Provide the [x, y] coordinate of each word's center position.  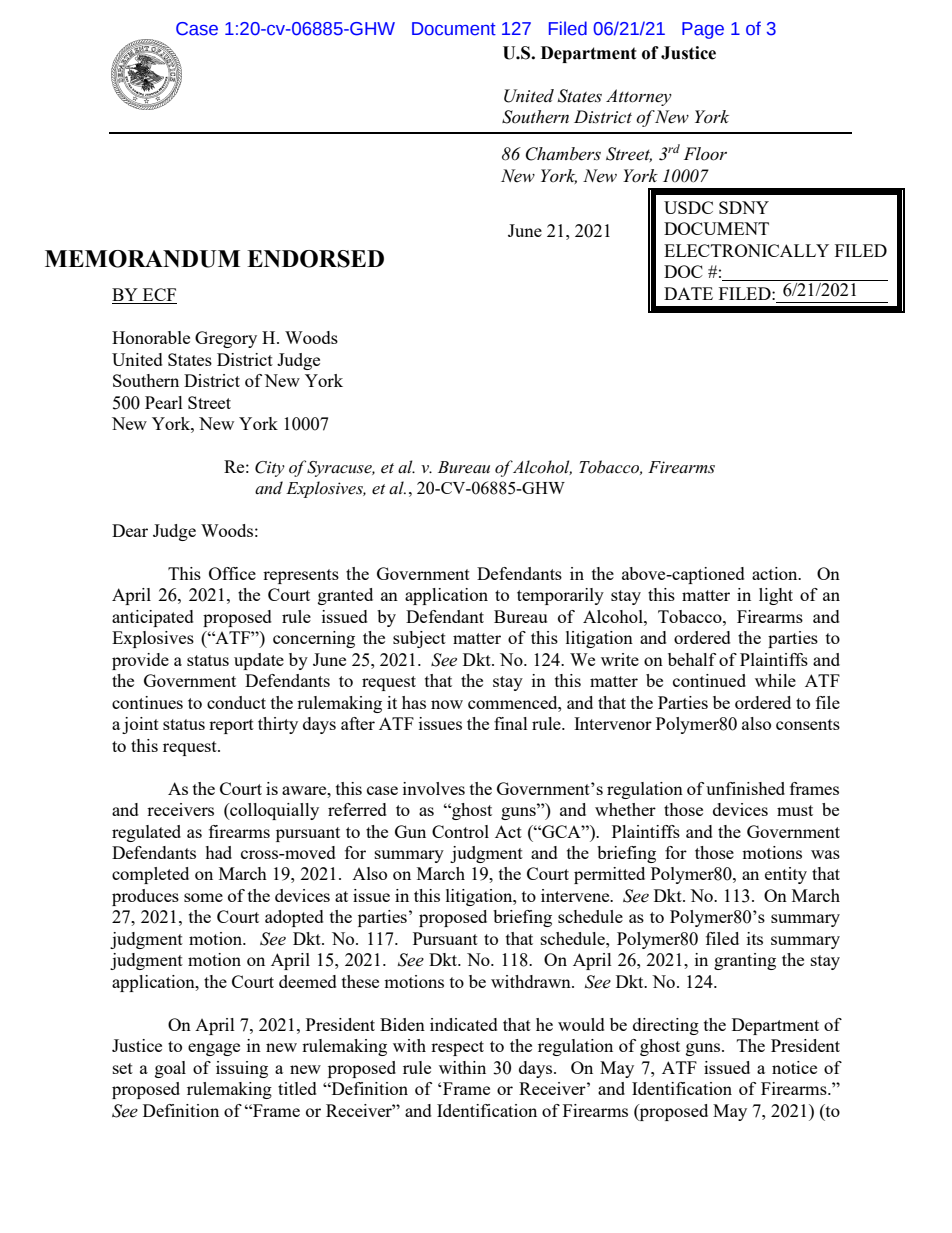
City [270, 469]
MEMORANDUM [142, 259]
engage [214, 1049]
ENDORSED [315, 259]
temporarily [560, 596]
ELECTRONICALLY [746, 250]
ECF [159, 296]
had [218, 852]
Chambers [563, 154]
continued [709, 680]
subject [419, 639]
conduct [236, 702]
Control [460, 831]
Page [703, 30]
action [776, 573]
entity [786, 875]
